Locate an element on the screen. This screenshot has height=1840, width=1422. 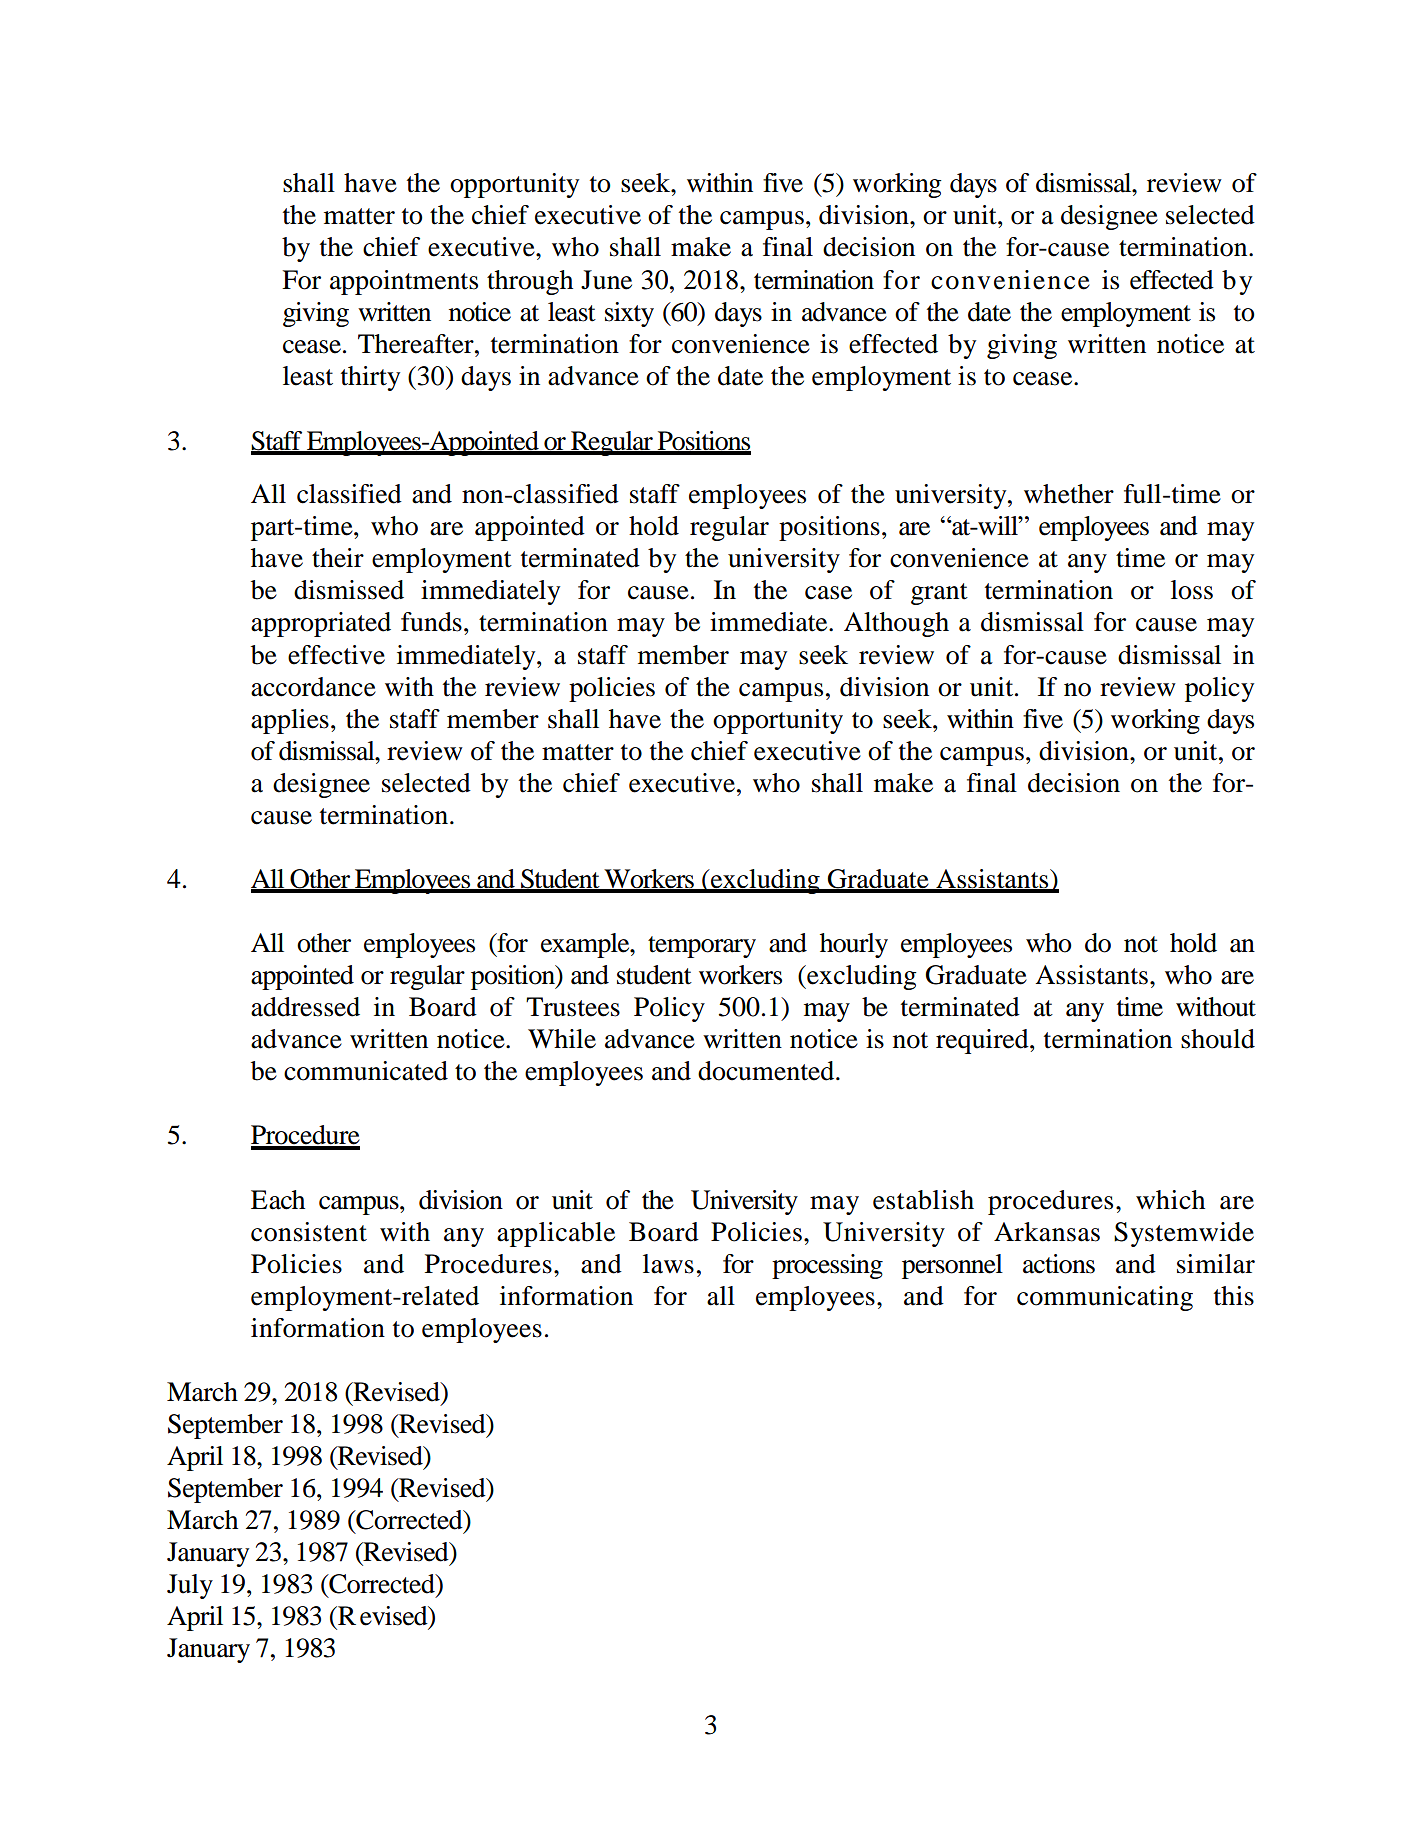
laws is located at coordinates (668, 1264).
